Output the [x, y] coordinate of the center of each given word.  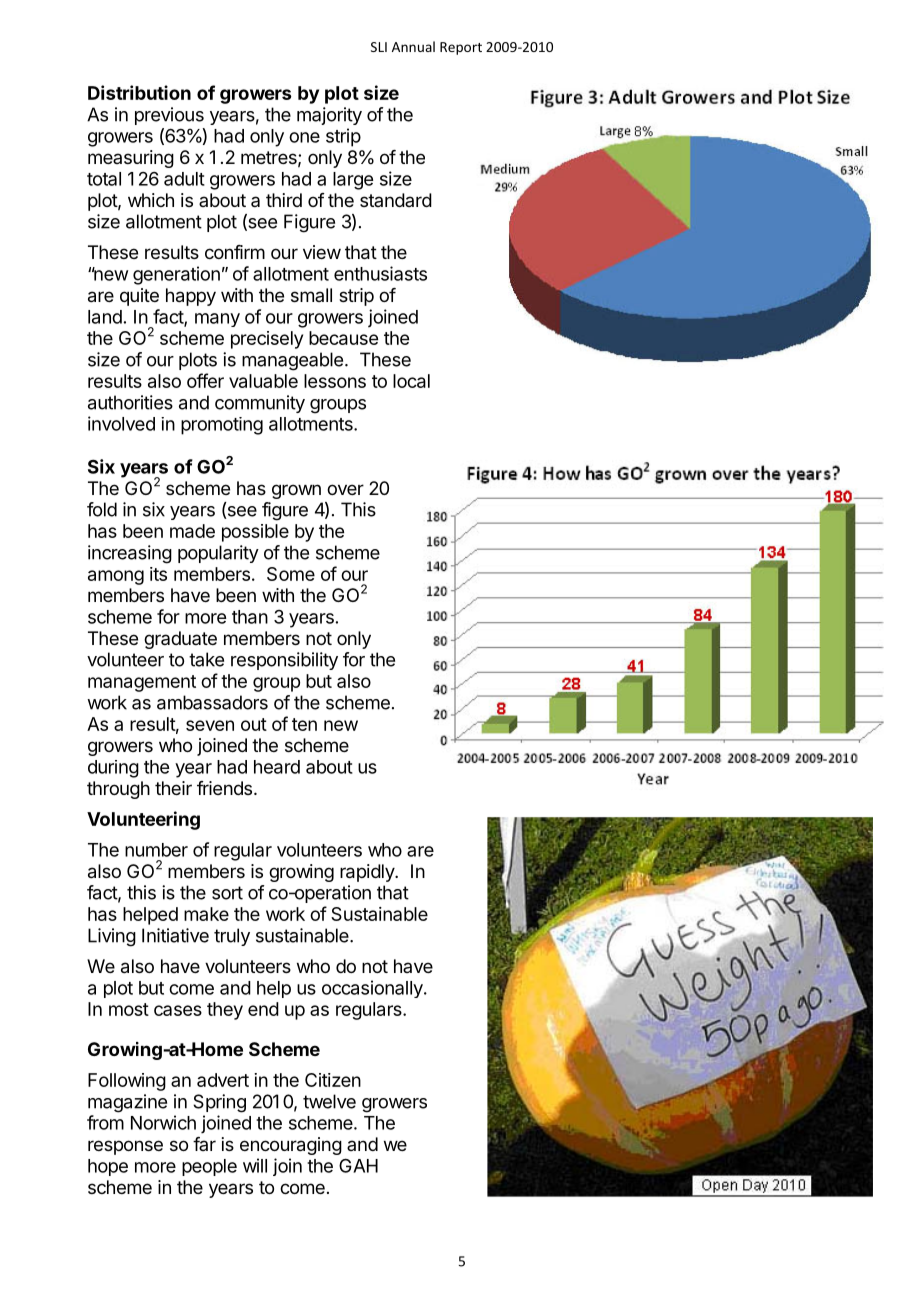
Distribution [139, 92]
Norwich [163, 1122]
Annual [413, 46]
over [345, 489]
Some [291, 574]
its [158, 574]
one [304, 137]
